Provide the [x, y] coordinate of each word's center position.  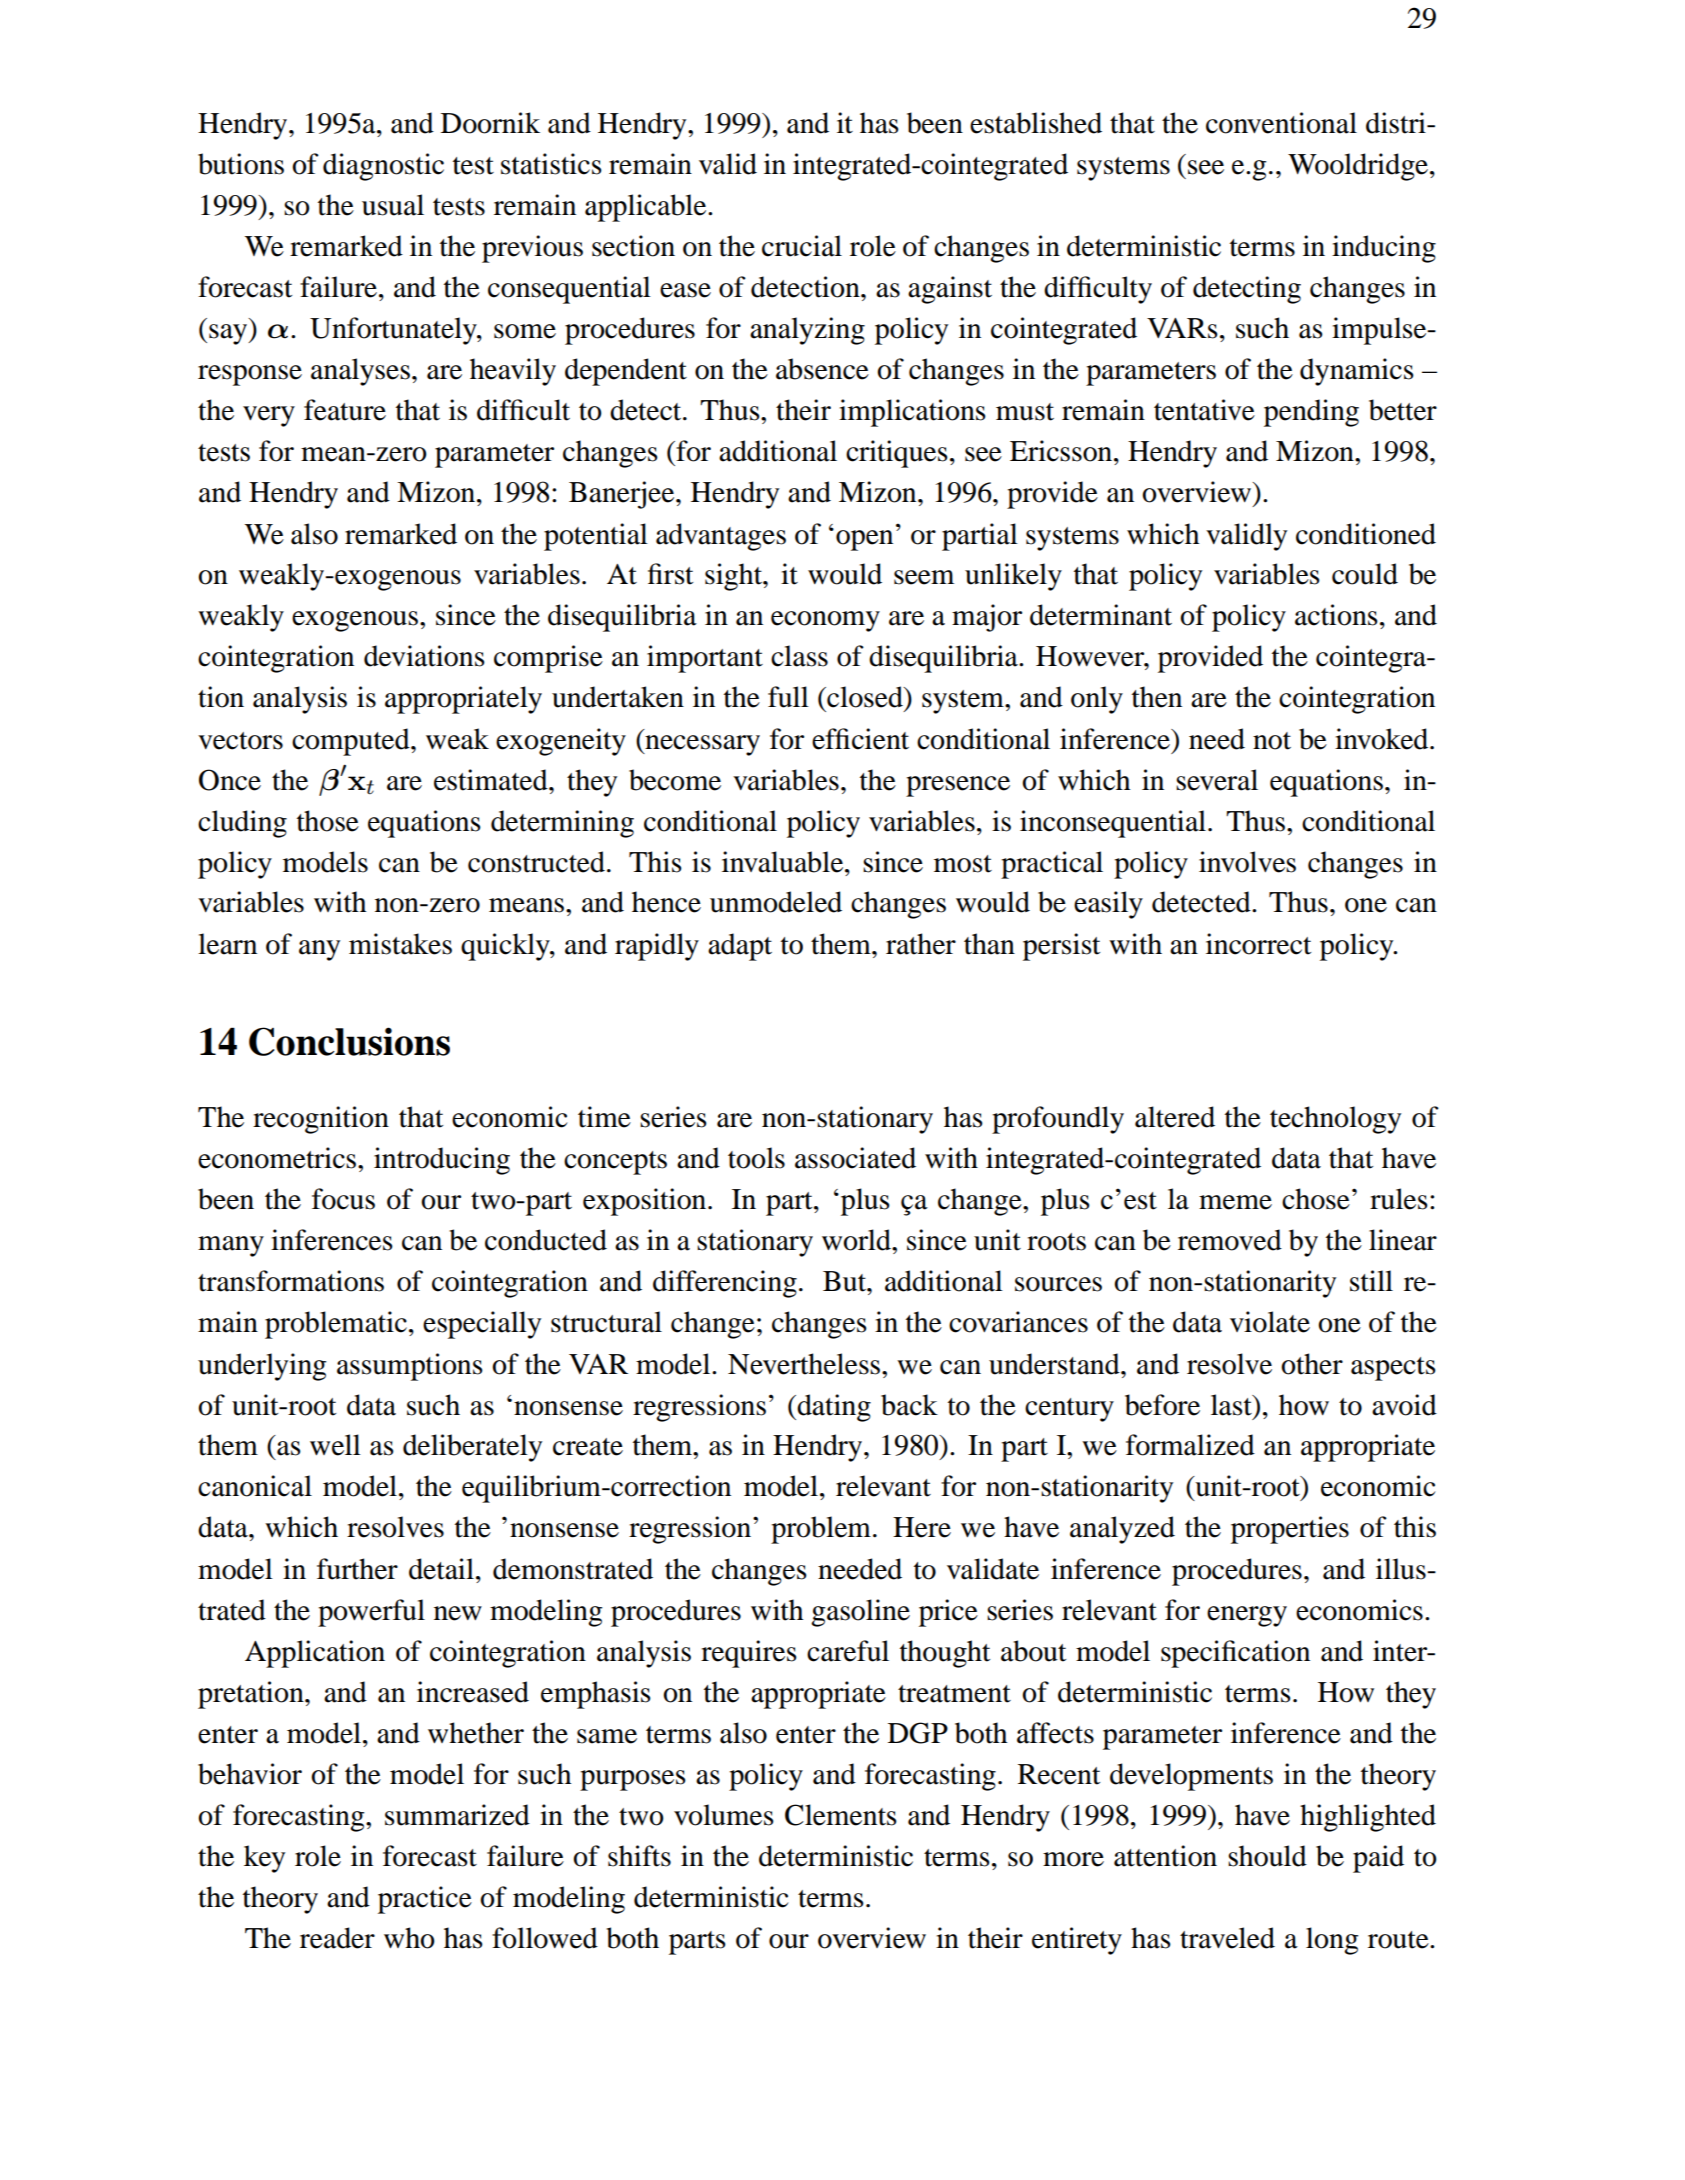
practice [425, 1900]
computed [352, 742]
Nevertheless [805, 1364]
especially [482, 1325]
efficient [860, 739]
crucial [802, 246]
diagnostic [383, 167]
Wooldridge [1359, 167]
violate [1270, 1322]
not [1272, 741]
